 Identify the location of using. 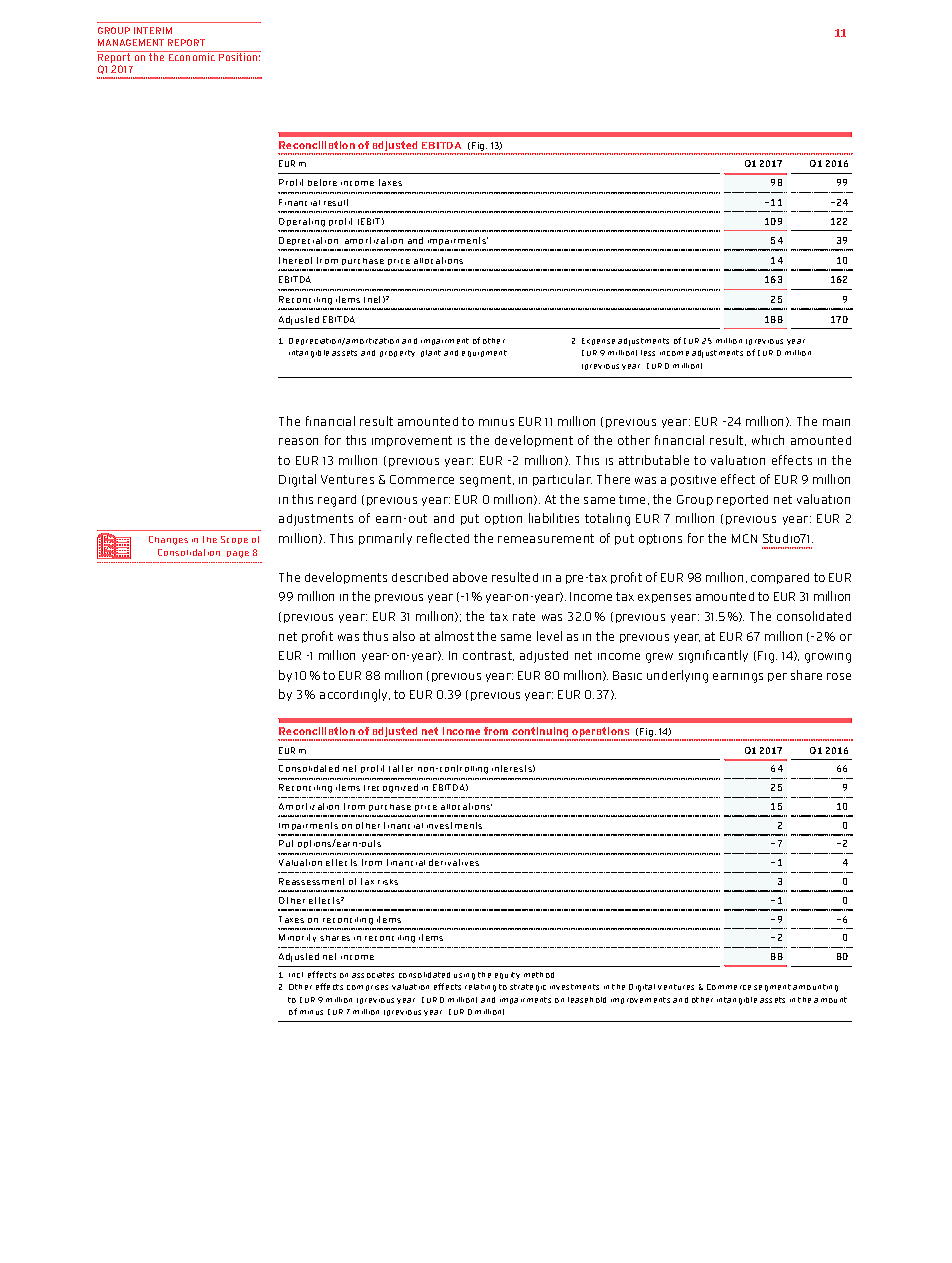
(464, 976).
